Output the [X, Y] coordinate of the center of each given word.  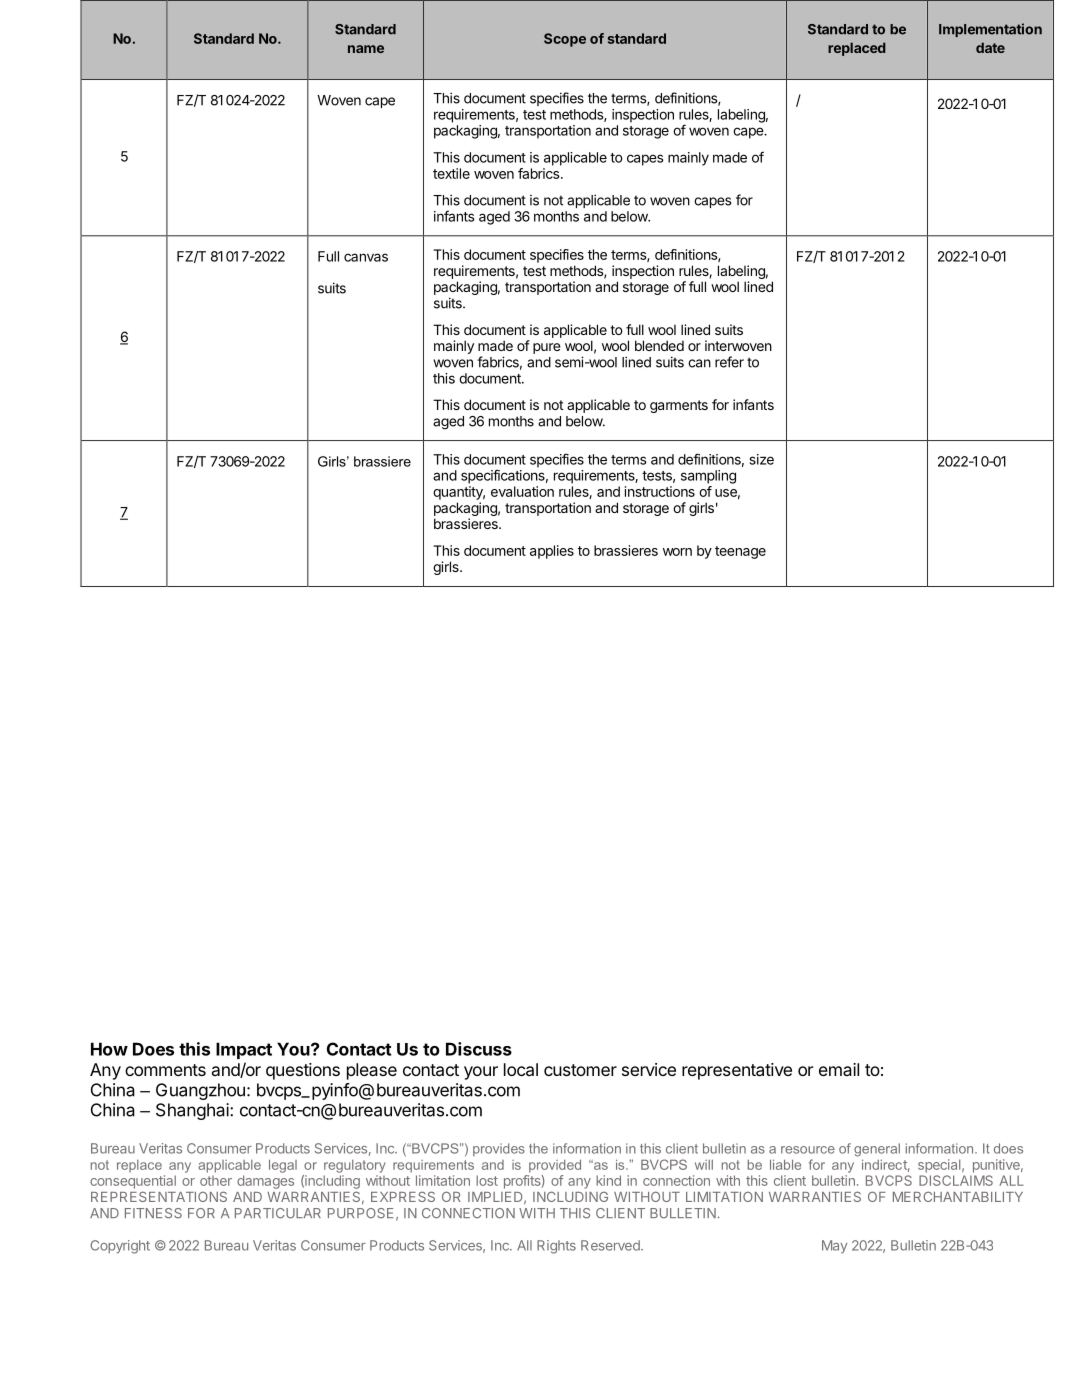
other [216, 1180]
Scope [565, 40]
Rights [556, 1247]
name [366, 49]
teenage [740, 552]
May [834, 1247]
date [990, 47]
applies [552, 552]
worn [677, 552]
